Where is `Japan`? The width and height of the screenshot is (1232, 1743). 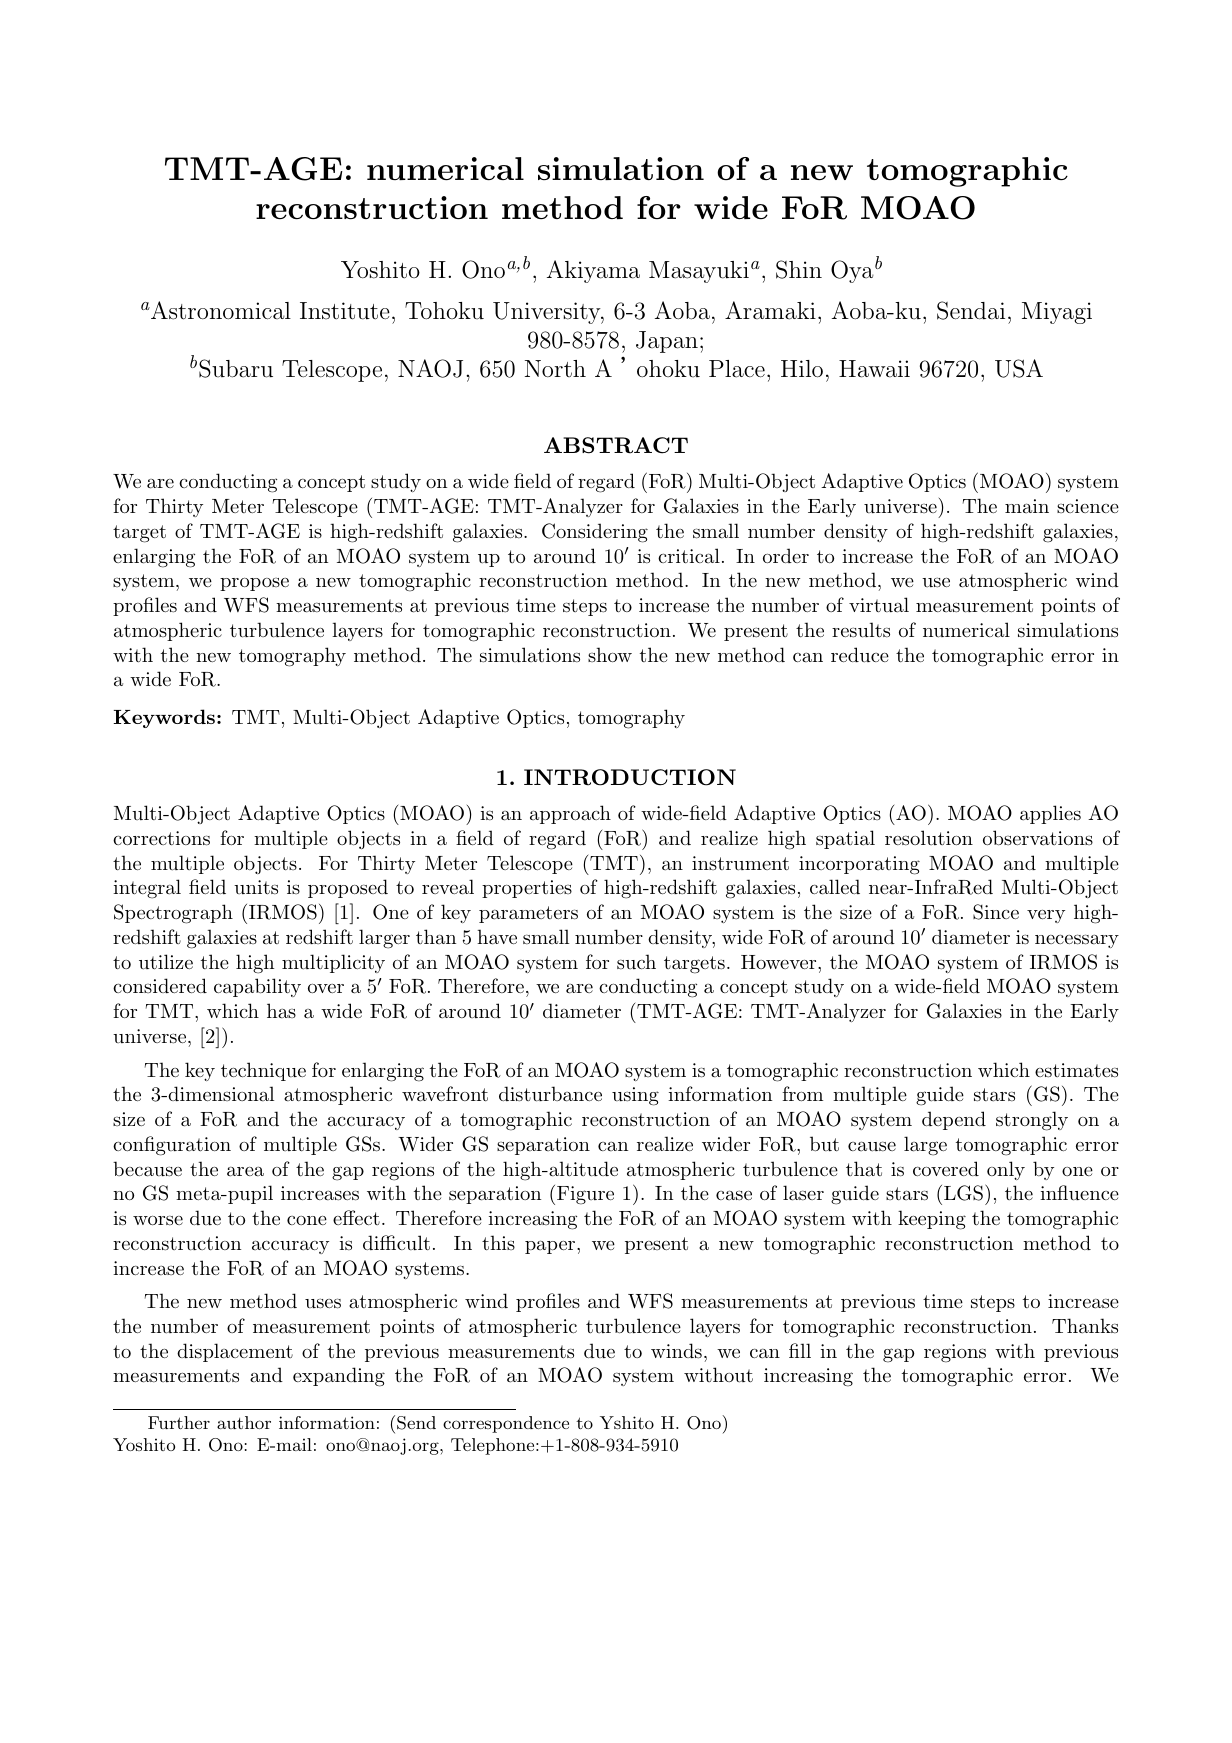 Japan is located at coordinates (667, 342).
